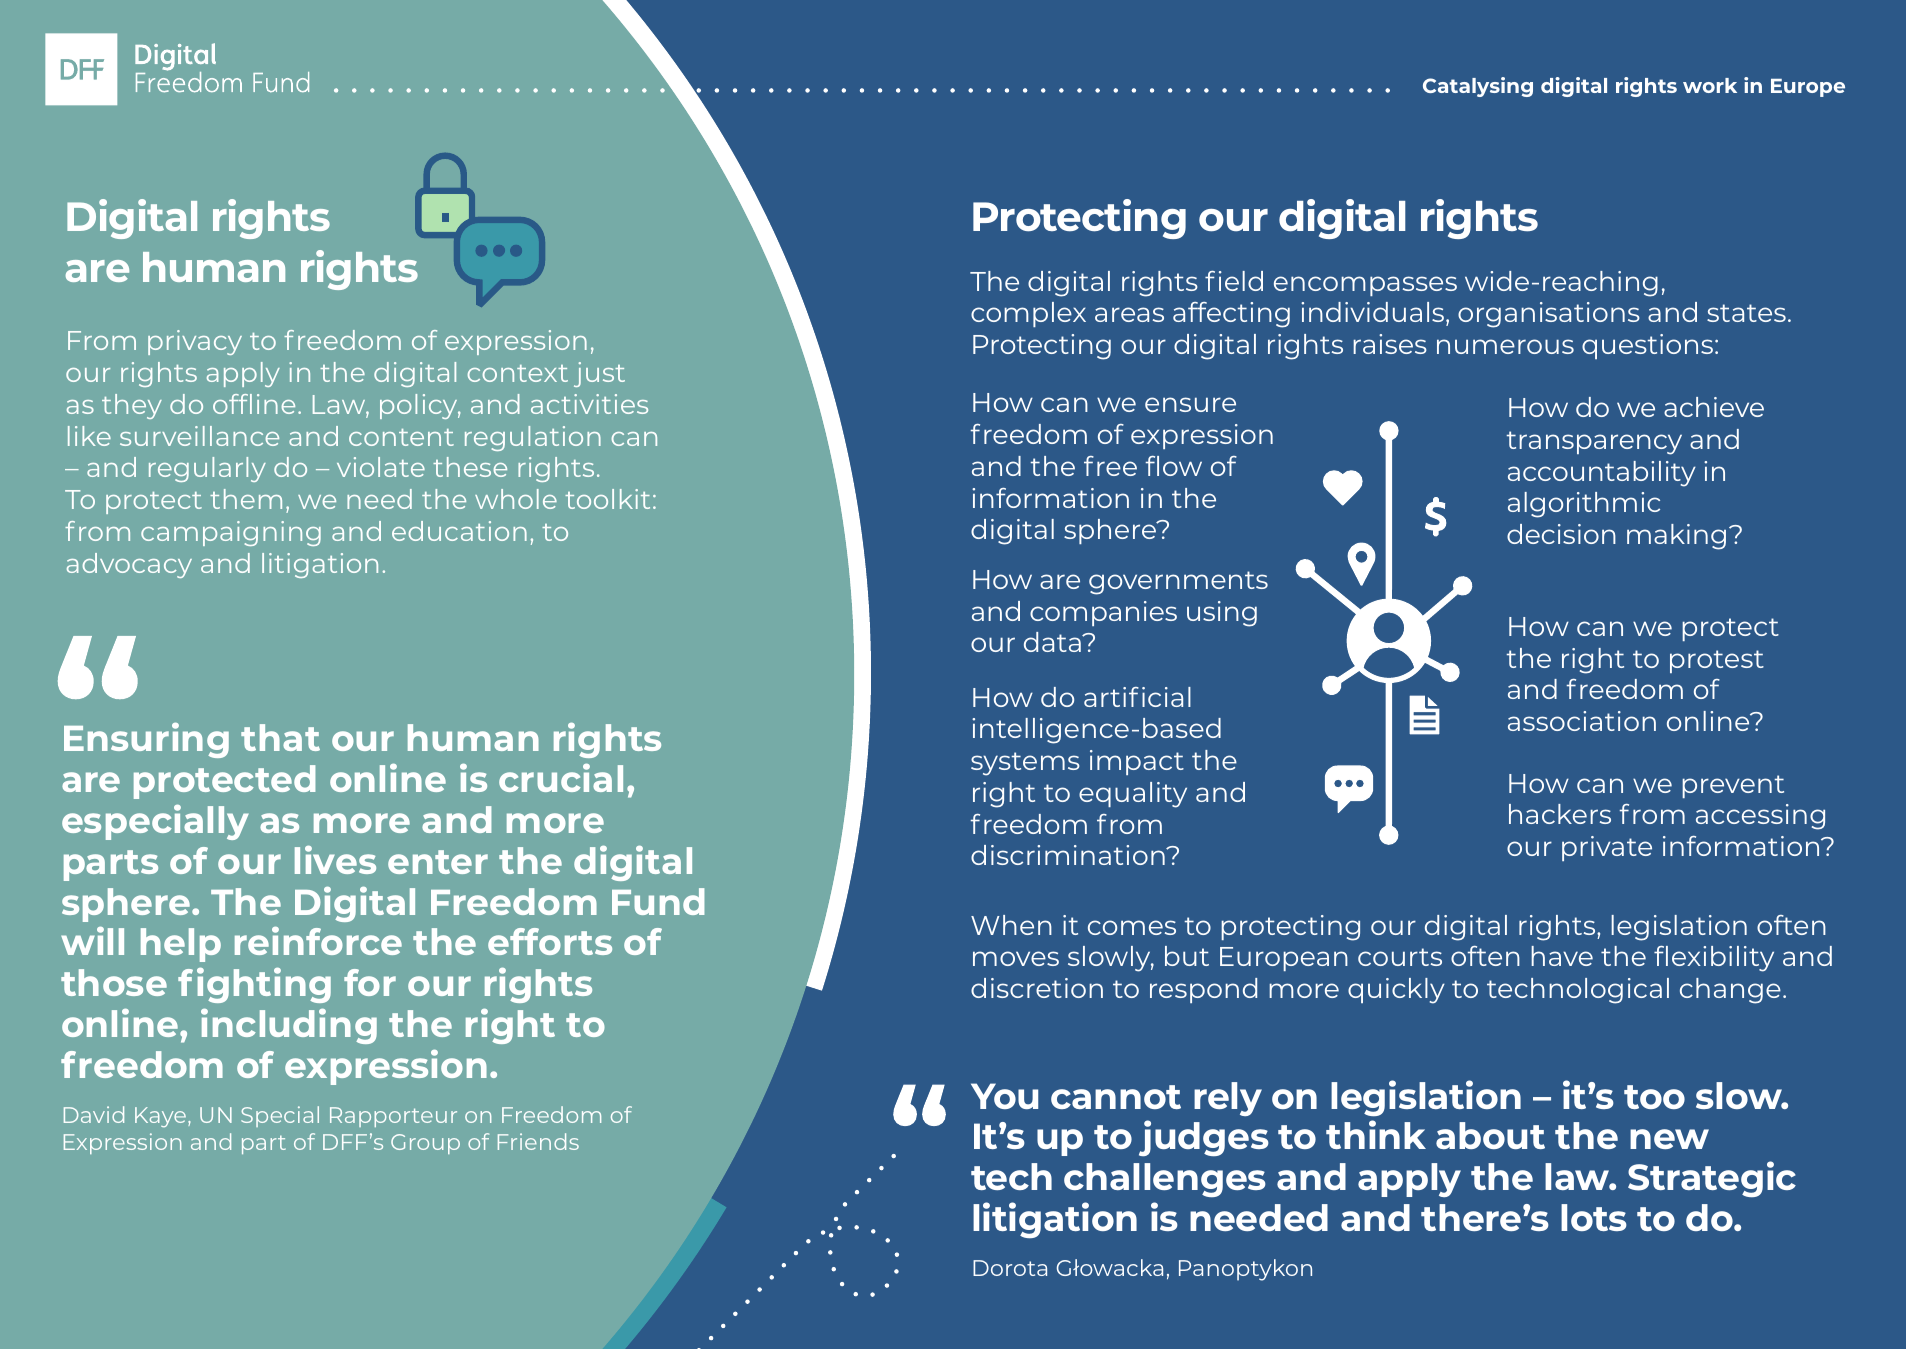 This image has width=1908, height=1349. Describe the element at coordinates (1011, 925) in the image. I see `When` at that location.
